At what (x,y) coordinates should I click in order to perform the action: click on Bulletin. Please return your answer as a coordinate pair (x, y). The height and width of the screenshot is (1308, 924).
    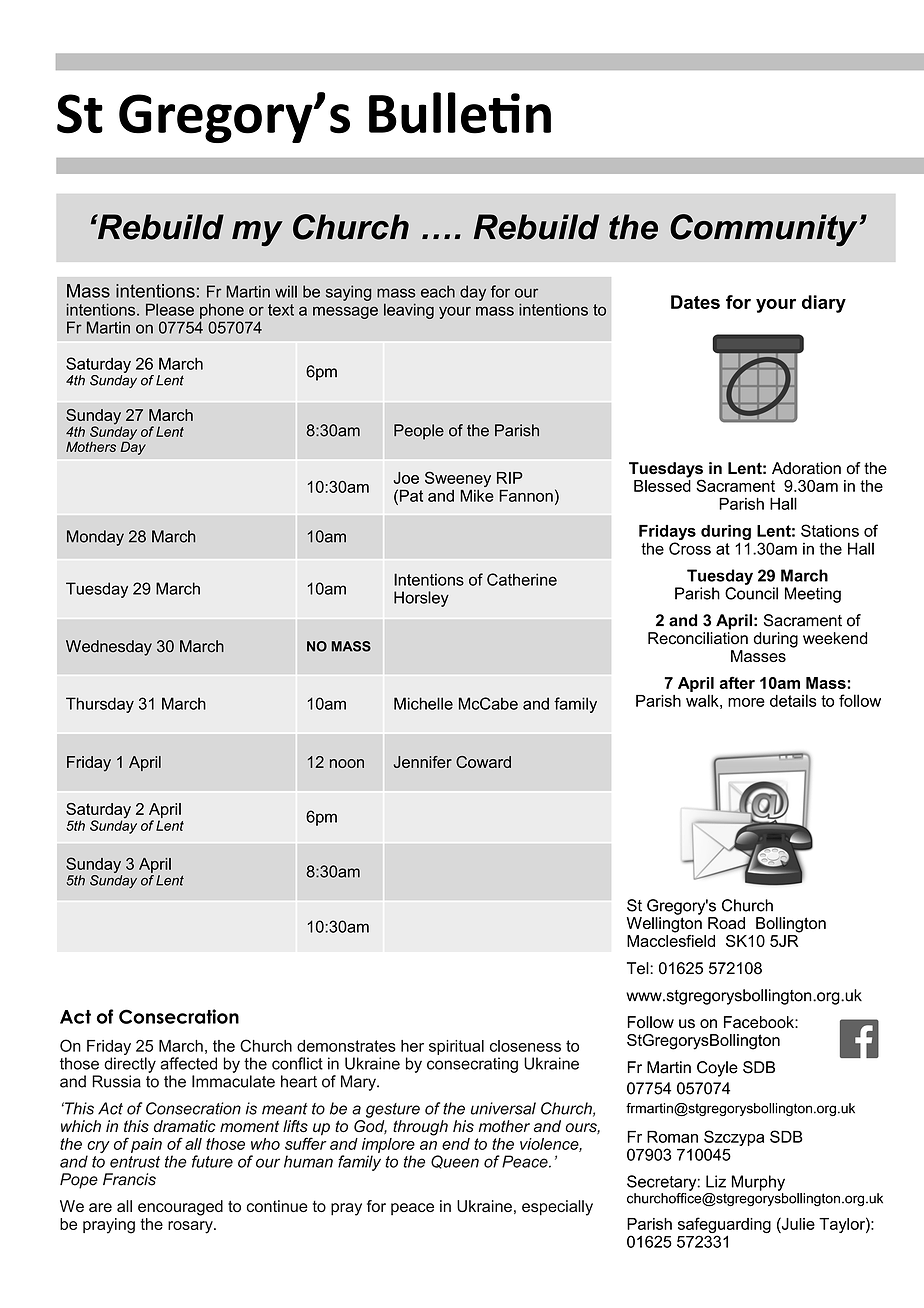
    Looking at the image, I should click on (460, 113).
